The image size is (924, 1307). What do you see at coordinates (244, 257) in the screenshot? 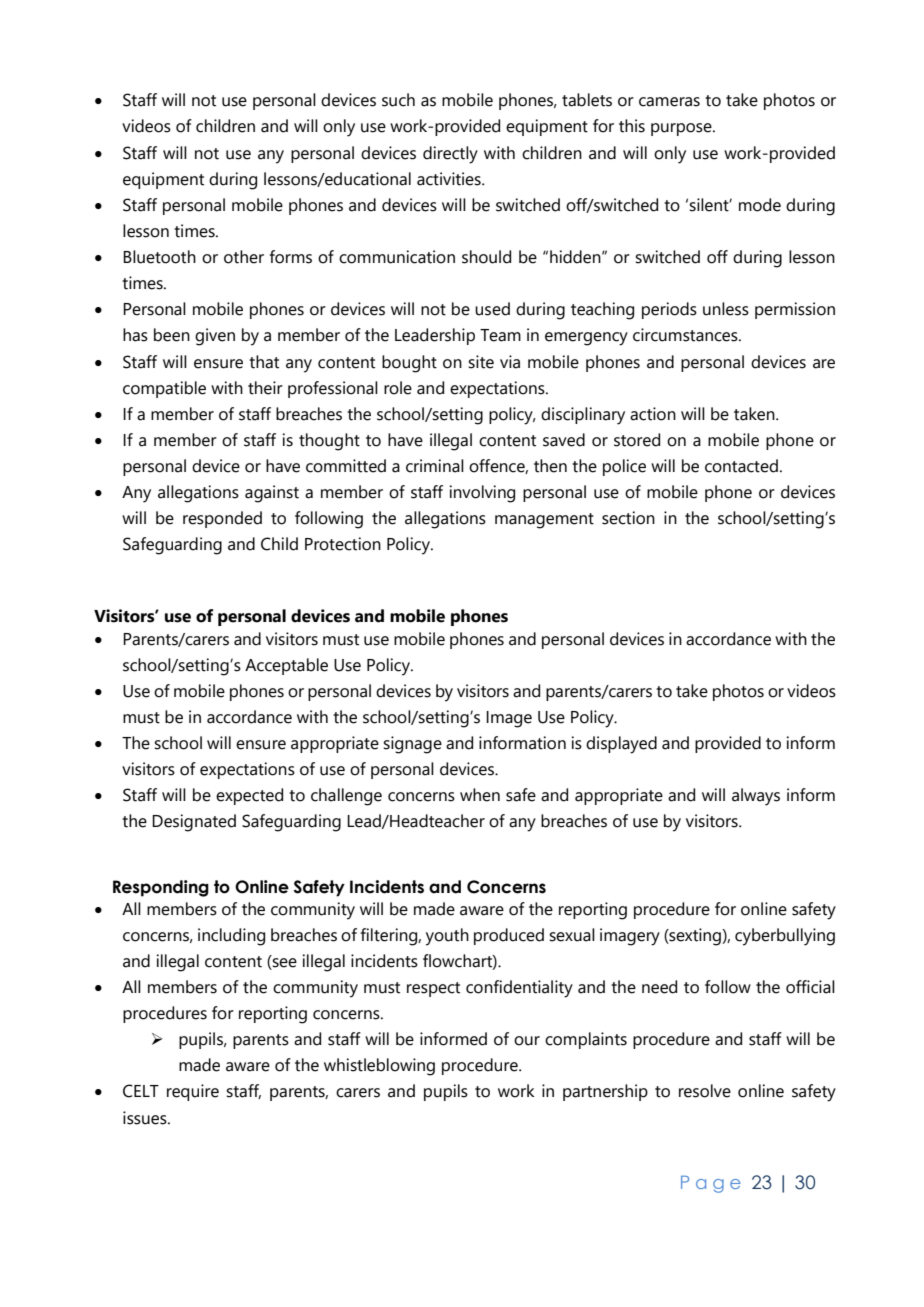
I see `other` at bounding box center [244, 257].
